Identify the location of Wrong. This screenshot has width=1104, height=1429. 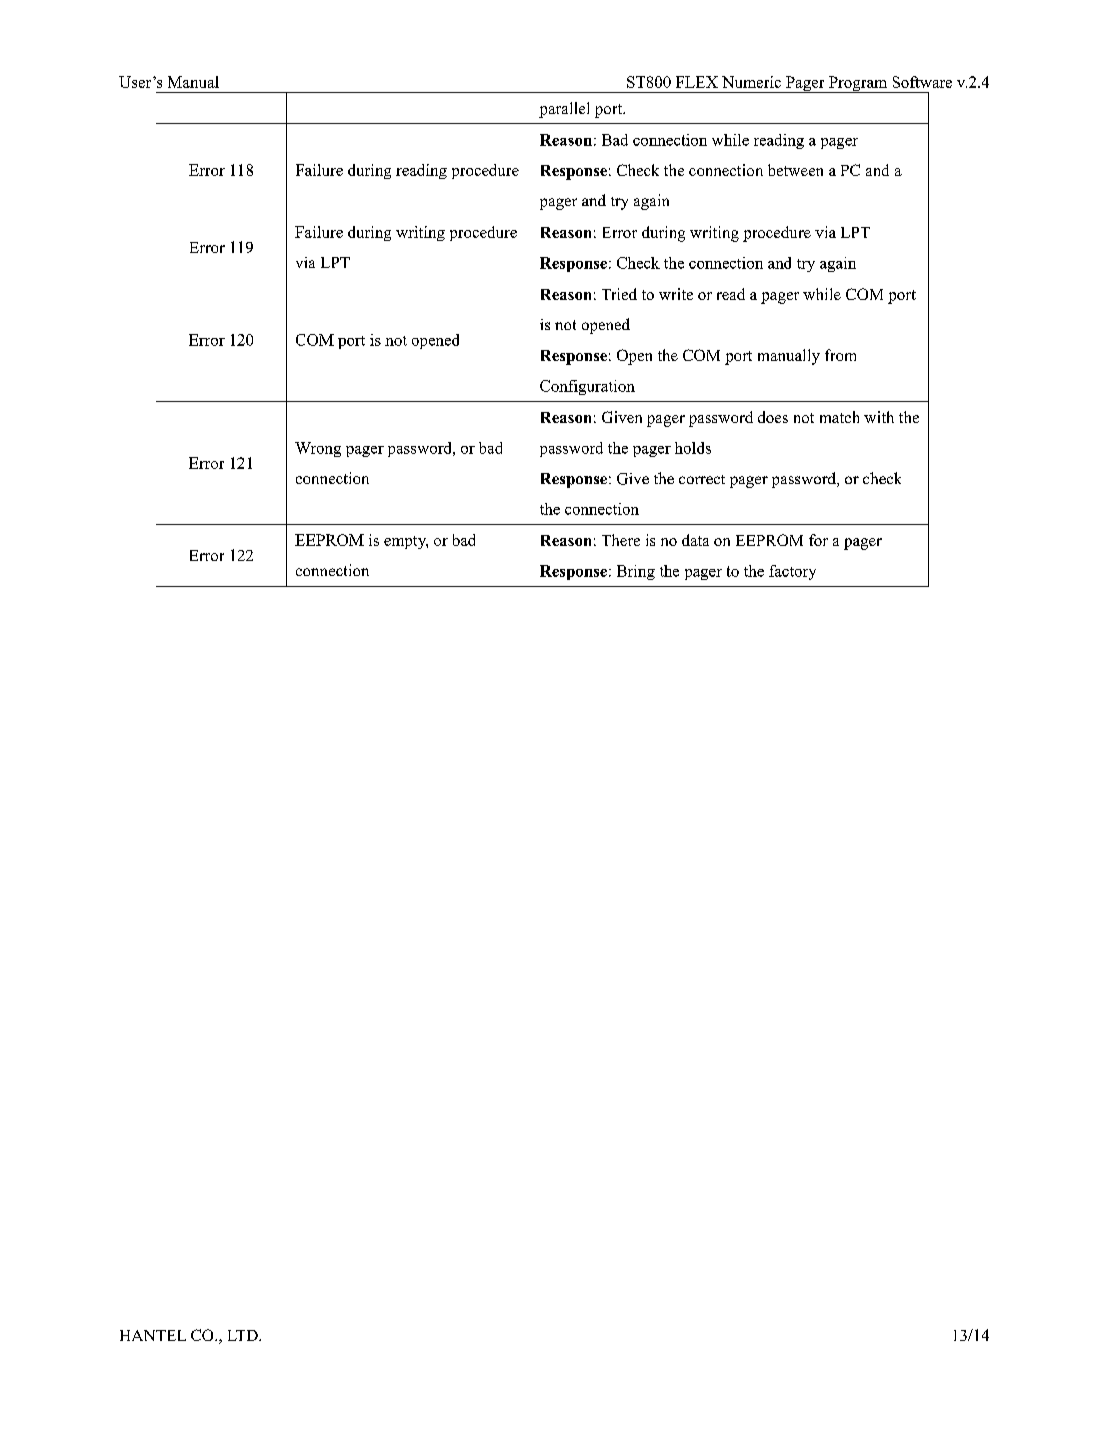
(318, 449).
